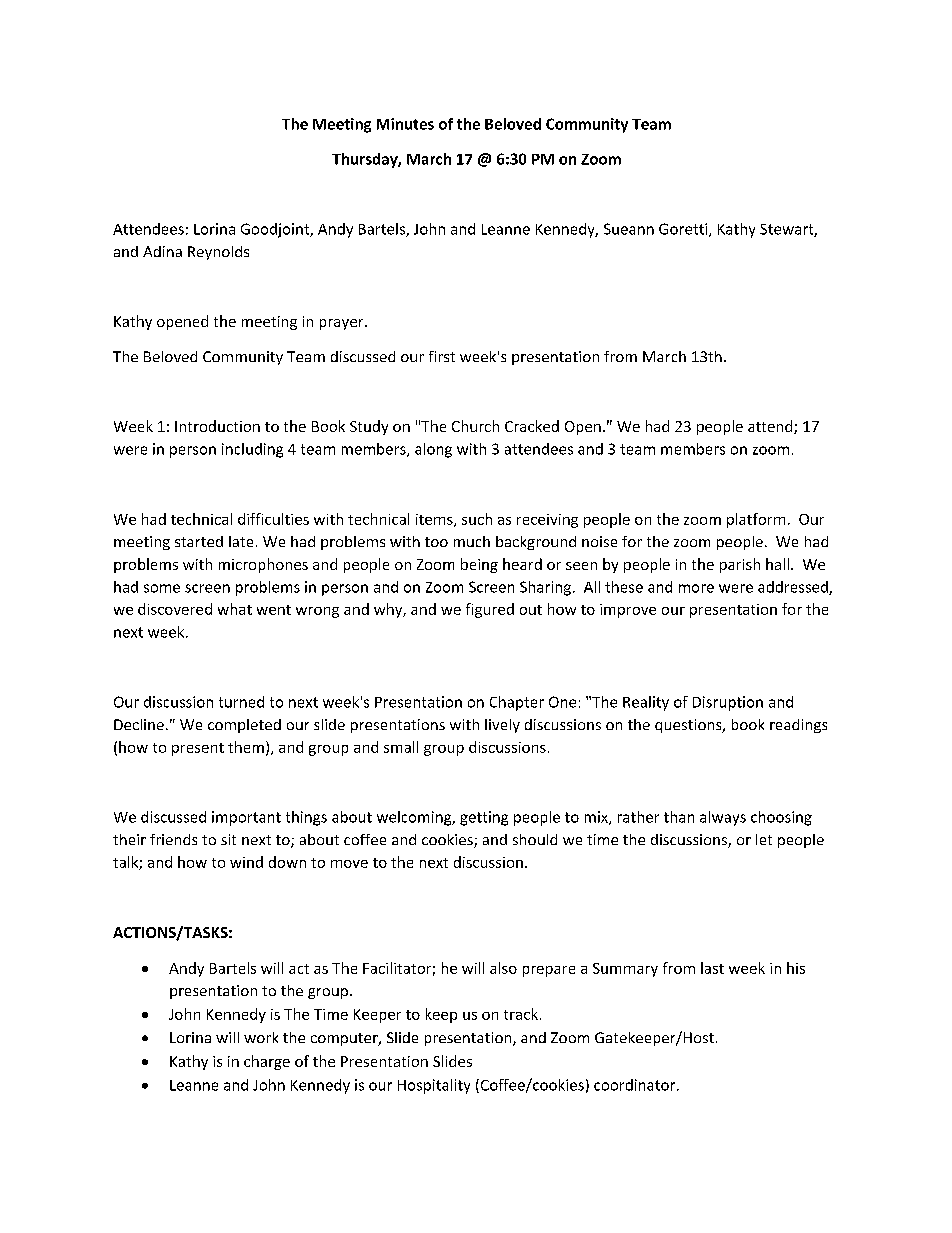 The image size is (952, 1233). Describe the element at coordinates (217, 426) in the document. I see `Introduction` at that location.
